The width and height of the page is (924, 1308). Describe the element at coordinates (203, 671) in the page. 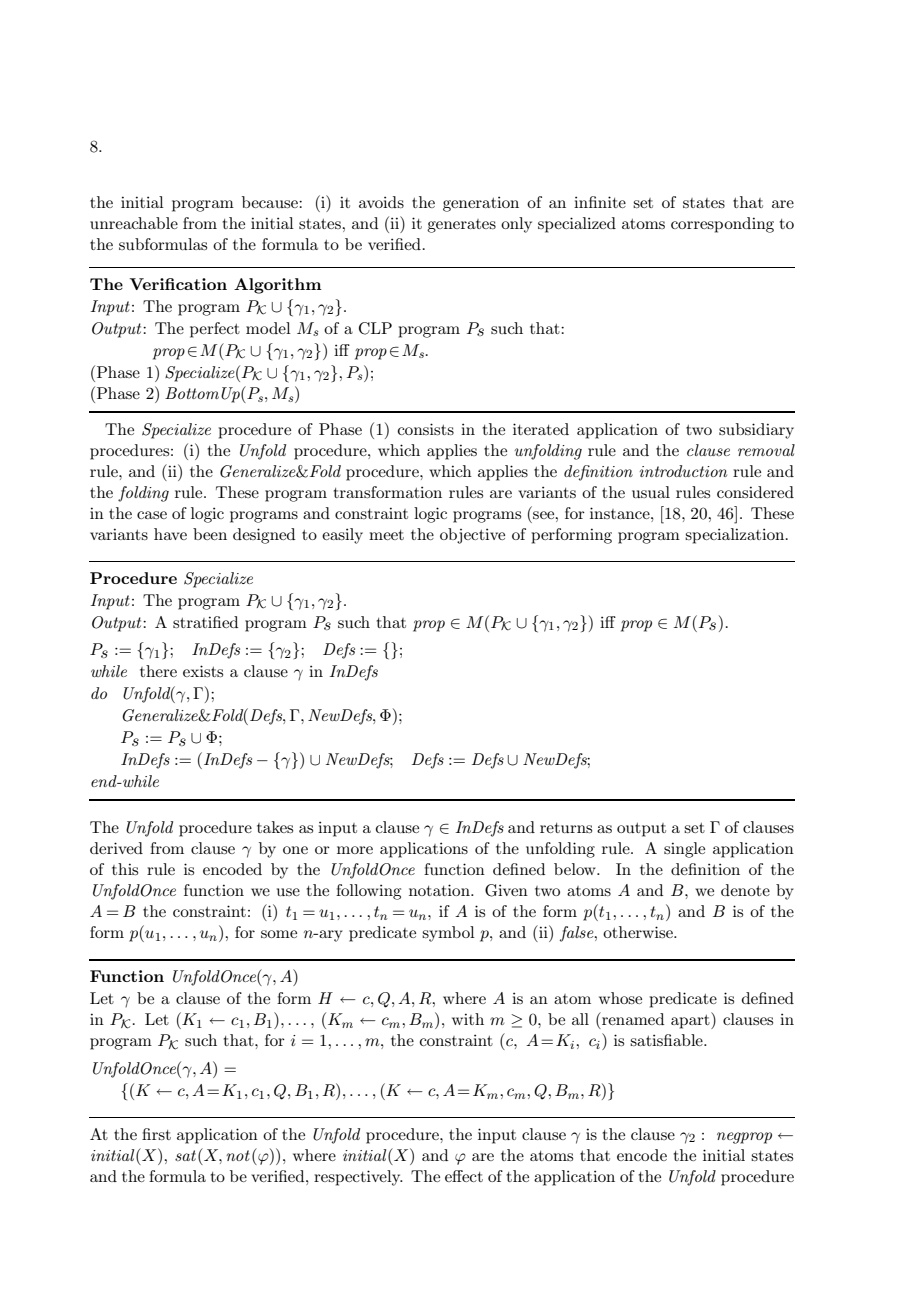

I see `exists` at that location.
